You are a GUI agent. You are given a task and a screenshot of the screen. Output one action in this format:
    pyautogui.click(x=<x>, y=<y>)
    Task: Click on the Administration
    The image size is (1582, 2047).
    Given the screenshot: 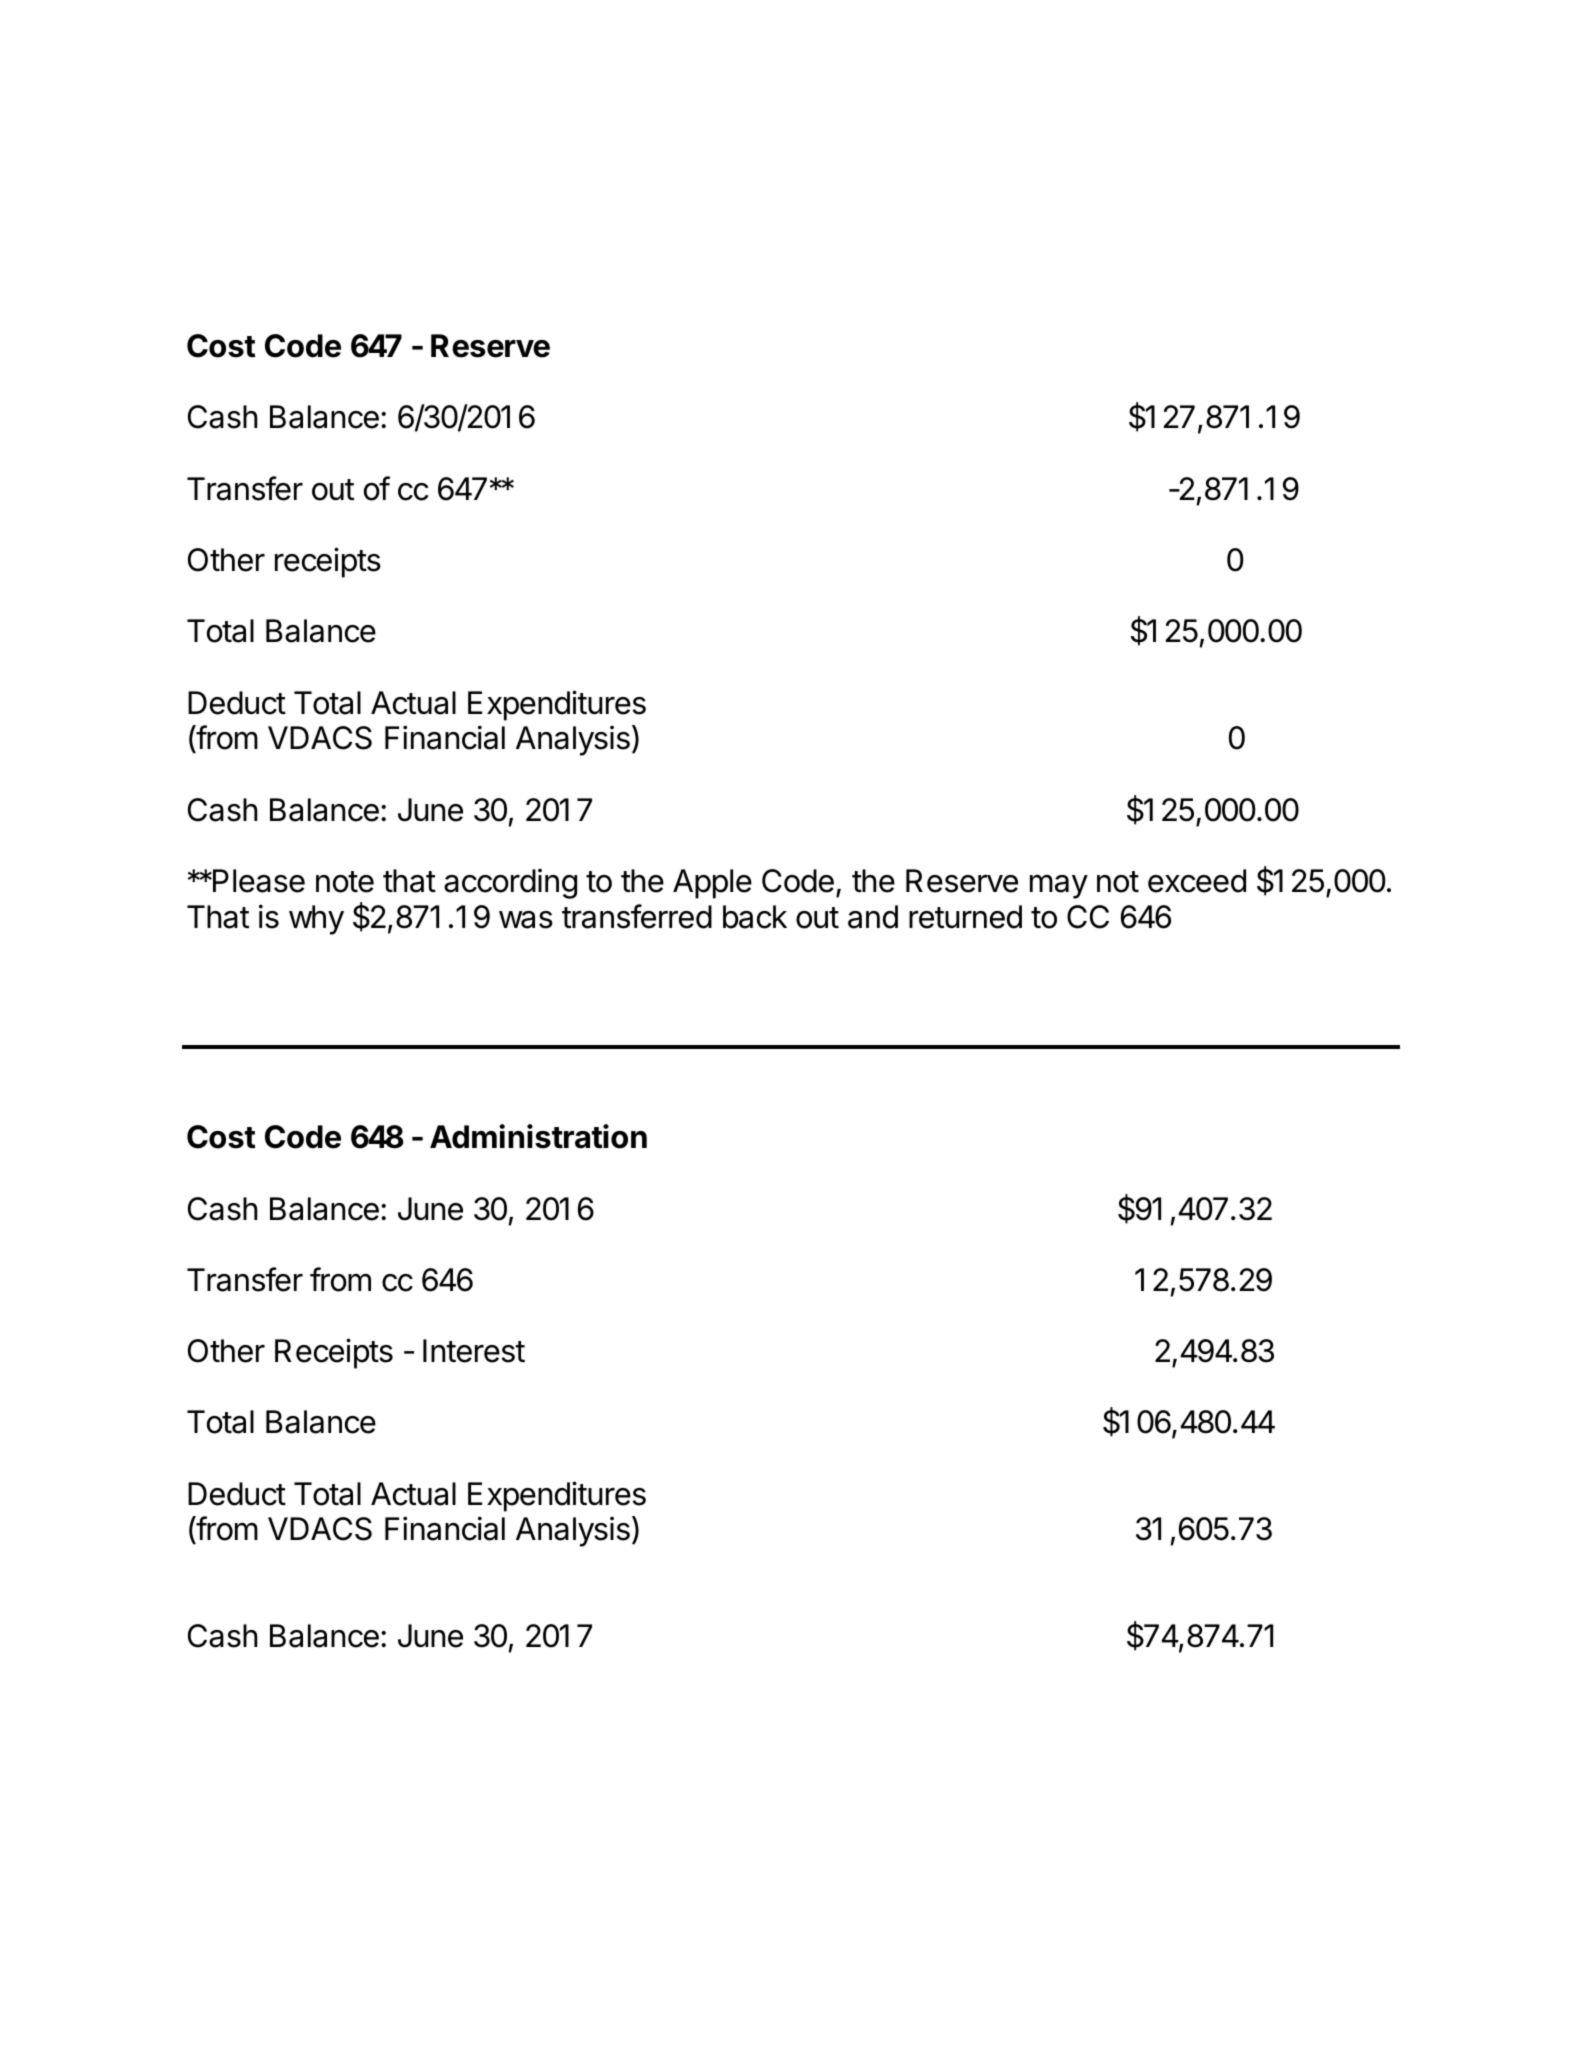 What is the action you would take?
    pyautogui.click(x=538, y=1136)
